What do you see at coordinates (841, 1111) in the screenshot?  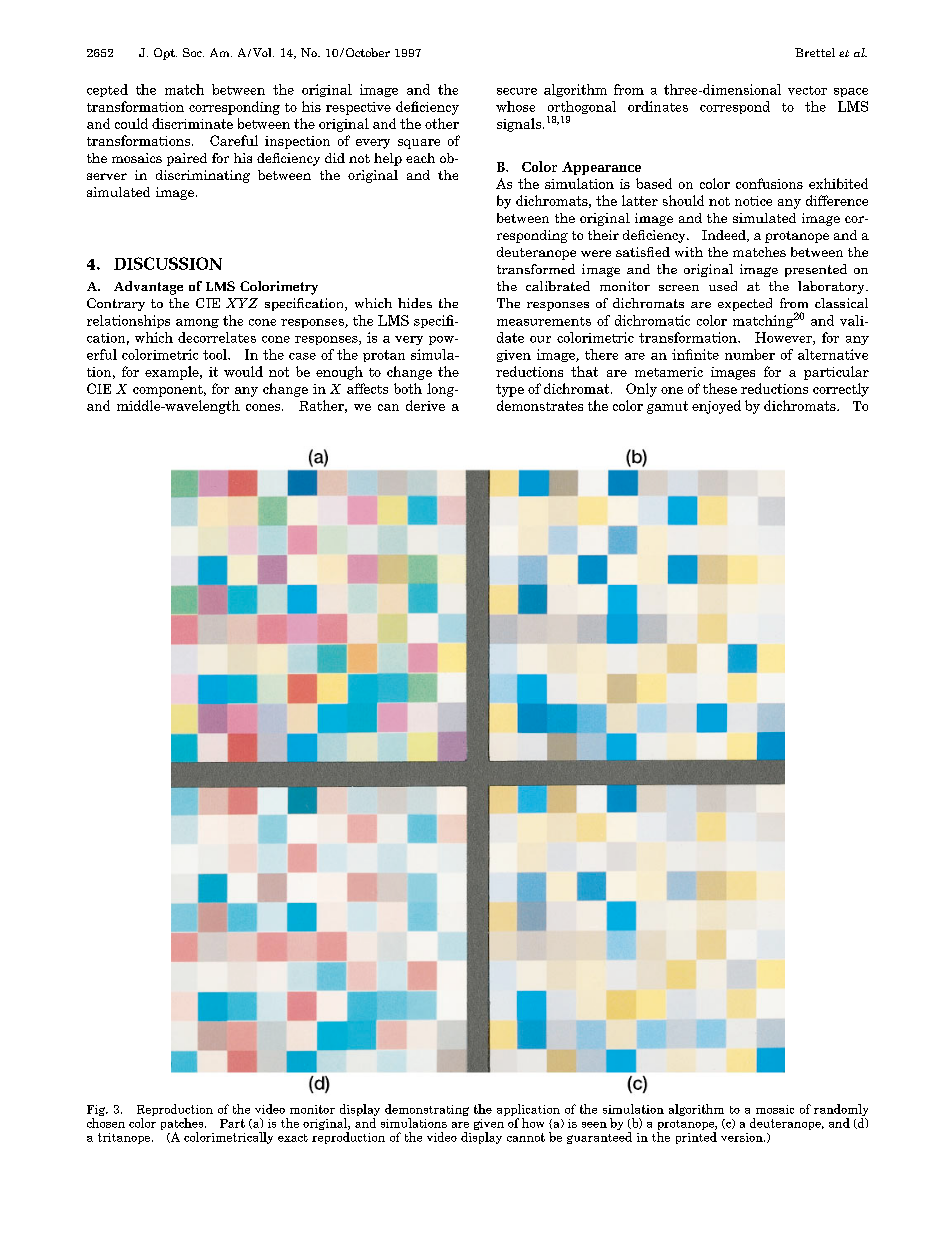 I see `randomly` at bounding box center [841, 1111].
